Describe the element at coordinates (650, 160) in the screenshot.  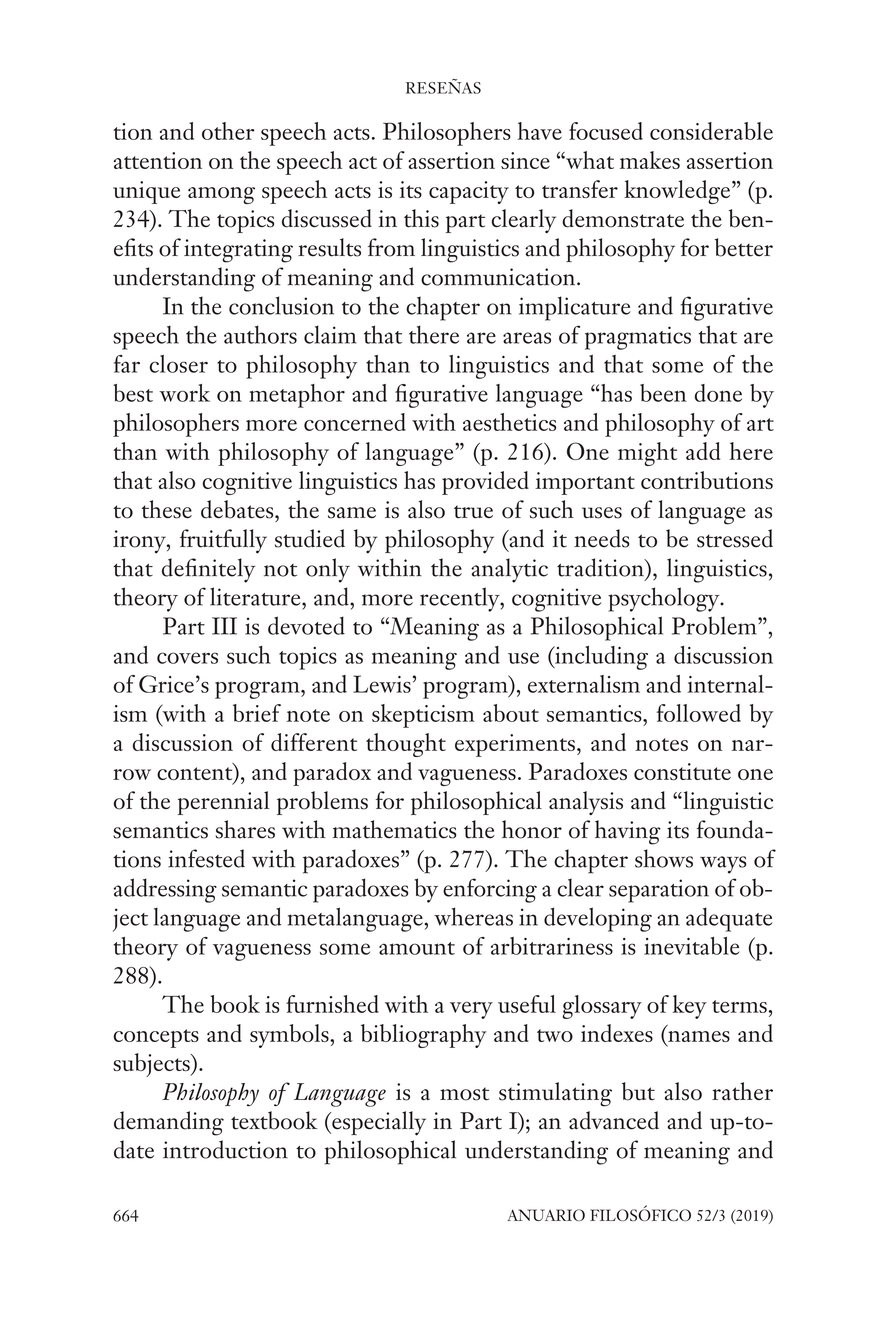
I see `makes` at that location.
